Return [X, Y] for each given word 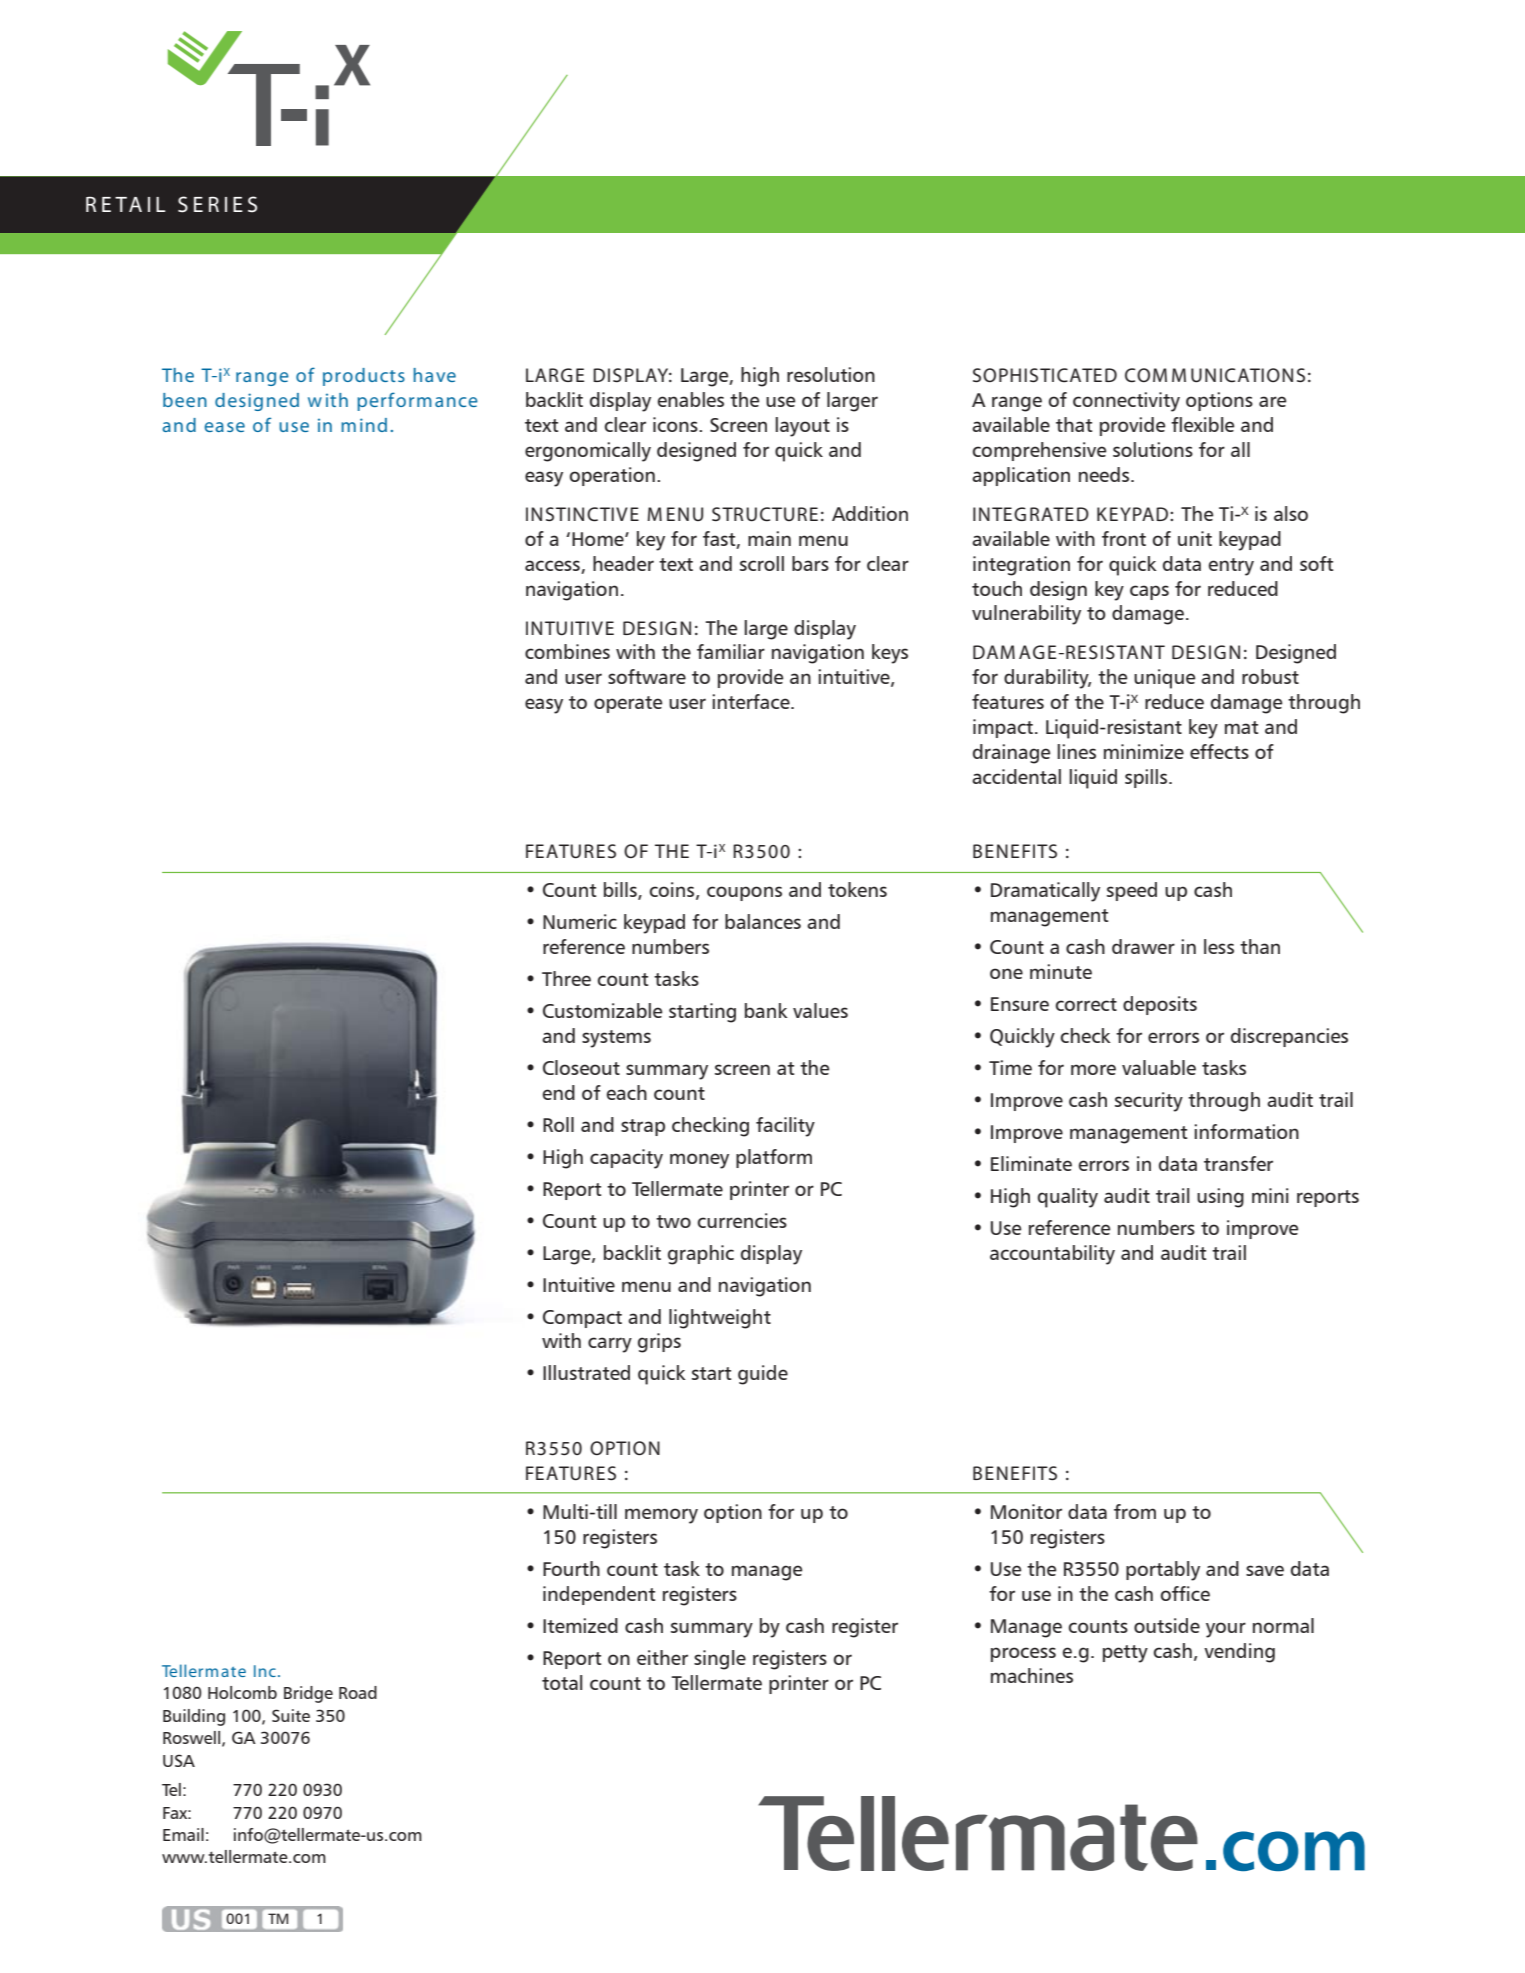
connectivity [1126, 402]
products [364, 377]
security [1149, 1102]
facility [785, 1127]
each [627, 1092]
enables [691, 399]
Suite [291, 1715]
